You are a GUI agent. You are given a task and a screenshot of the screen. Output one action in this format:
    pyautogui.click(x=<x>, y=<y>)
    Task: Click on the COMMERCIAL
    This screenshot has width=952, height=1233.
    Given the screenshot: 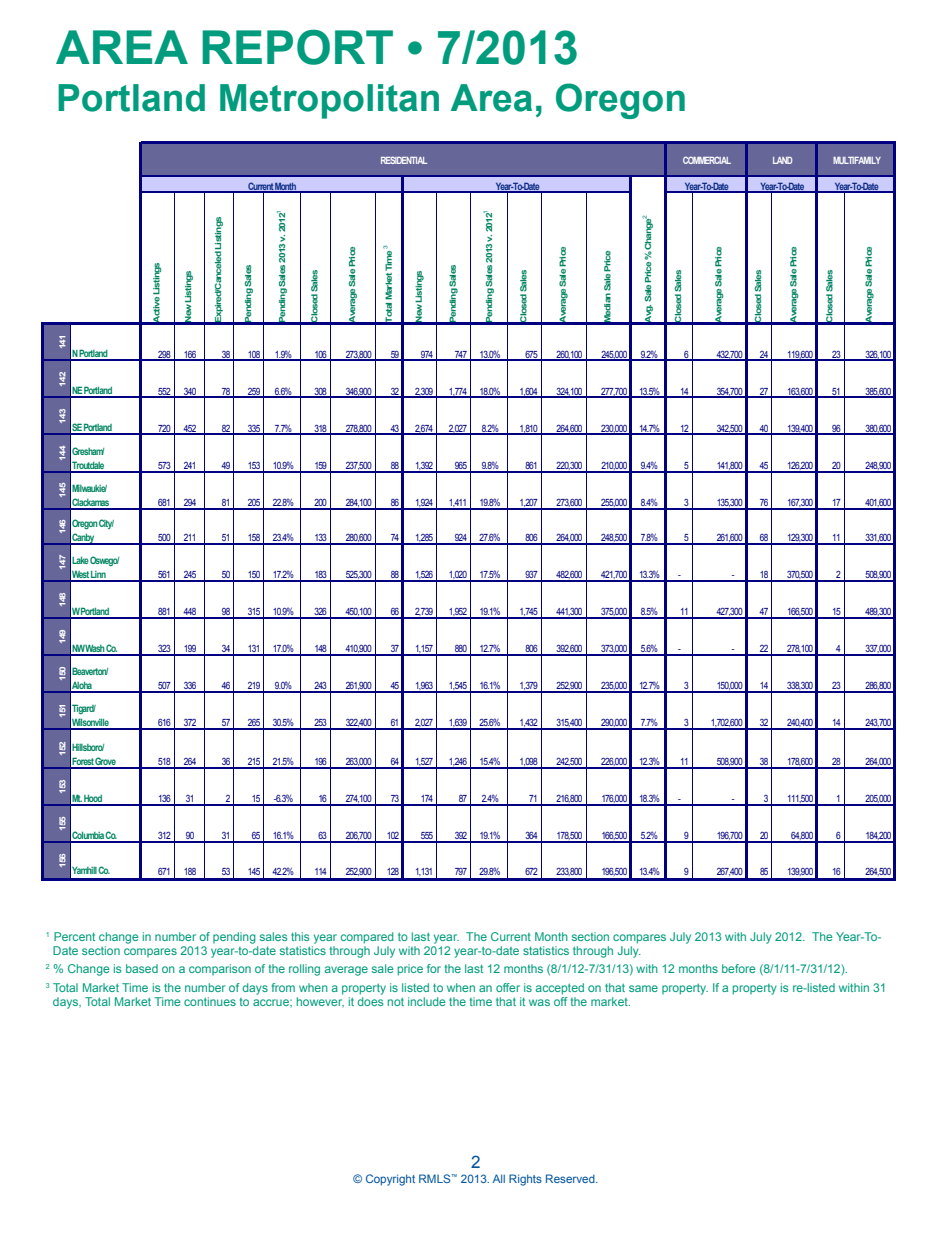 What is the action you would take?
    pyautogui.click(x=707, y=160)
